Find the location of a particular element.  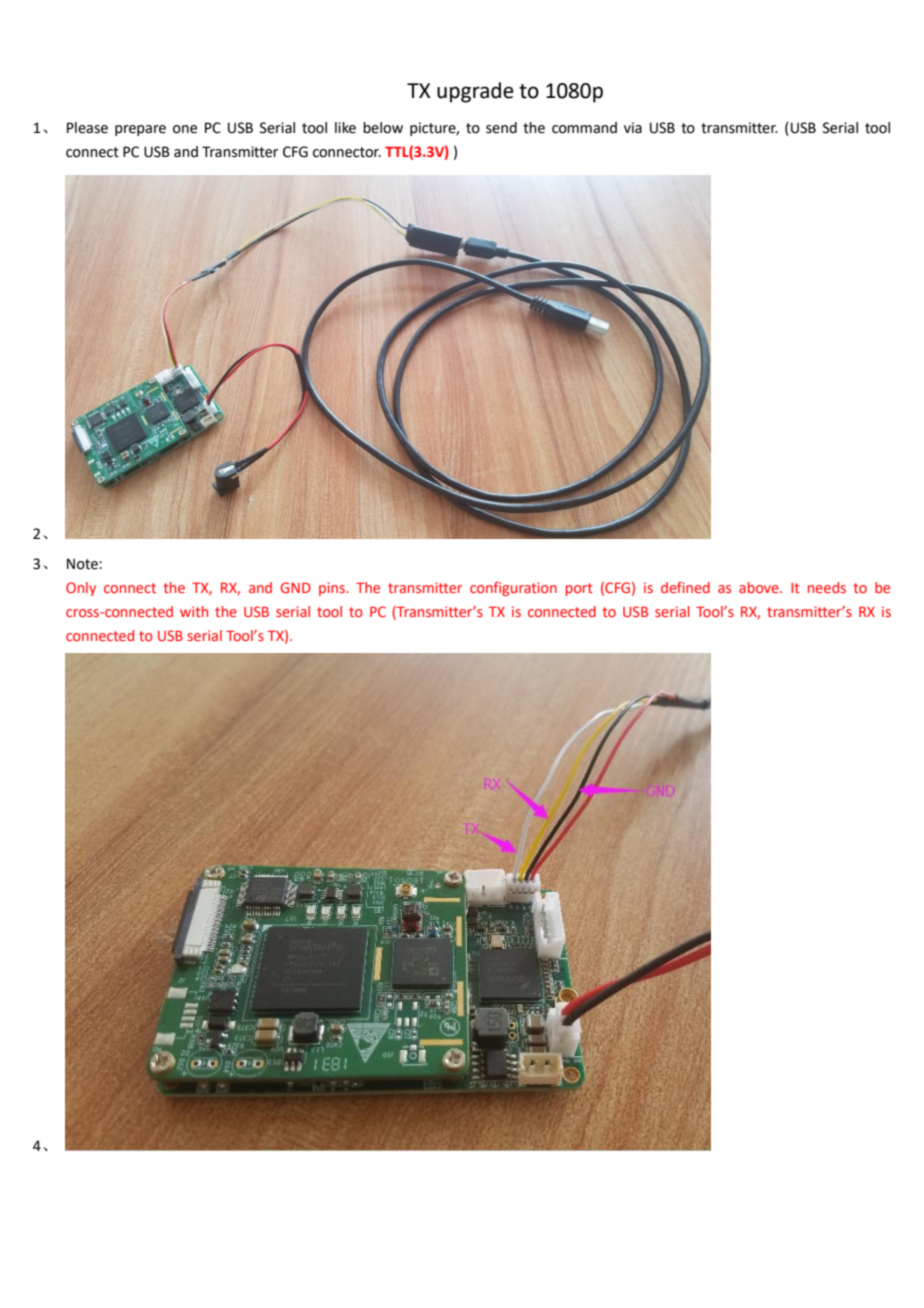

configuration is located at coordinates (513, 589).
